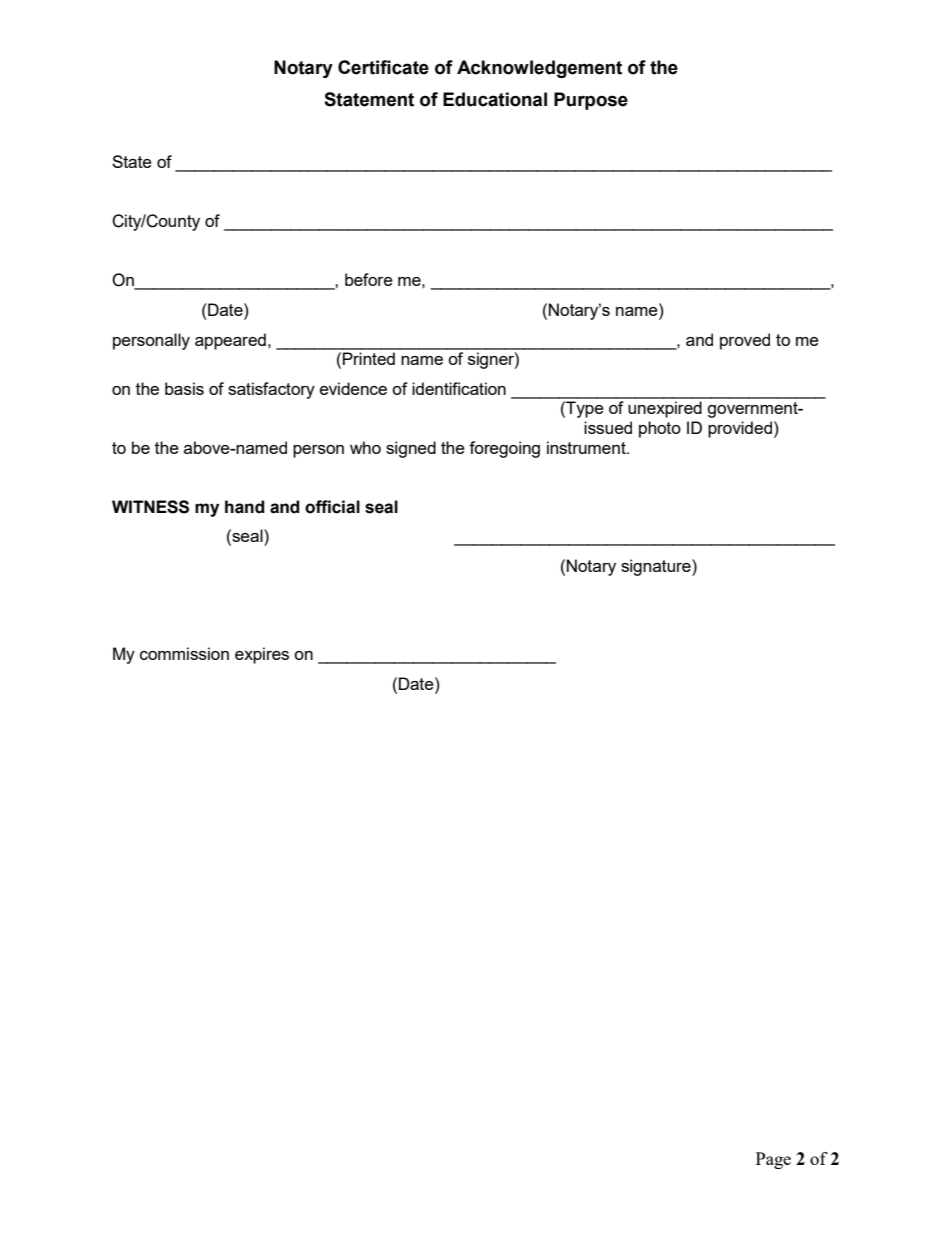 This document has width=952, height=1233. I want to click on Educational, so click(495, 99).
